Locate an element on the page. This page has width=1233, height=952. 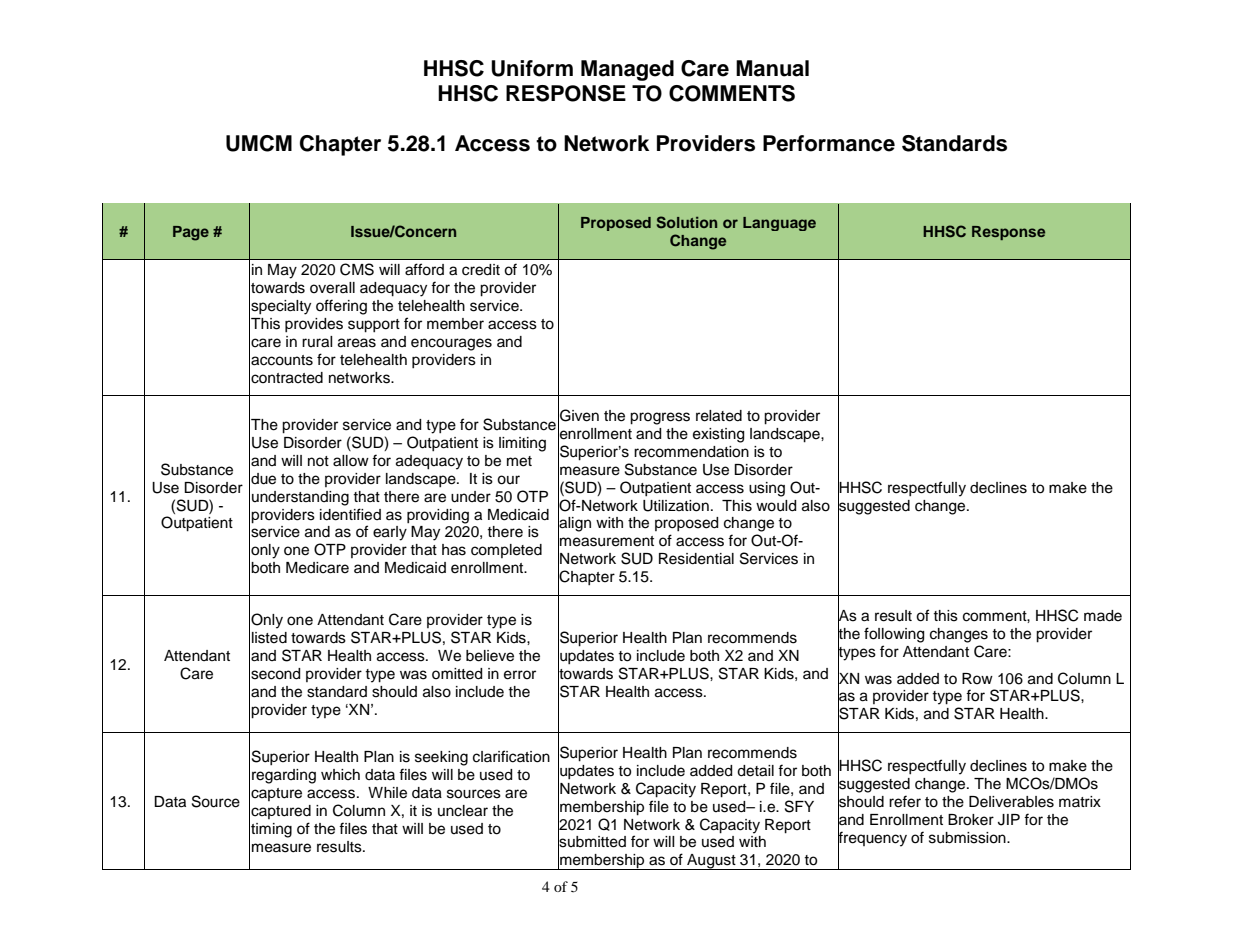
listed is located at coordinates (269, 638).
